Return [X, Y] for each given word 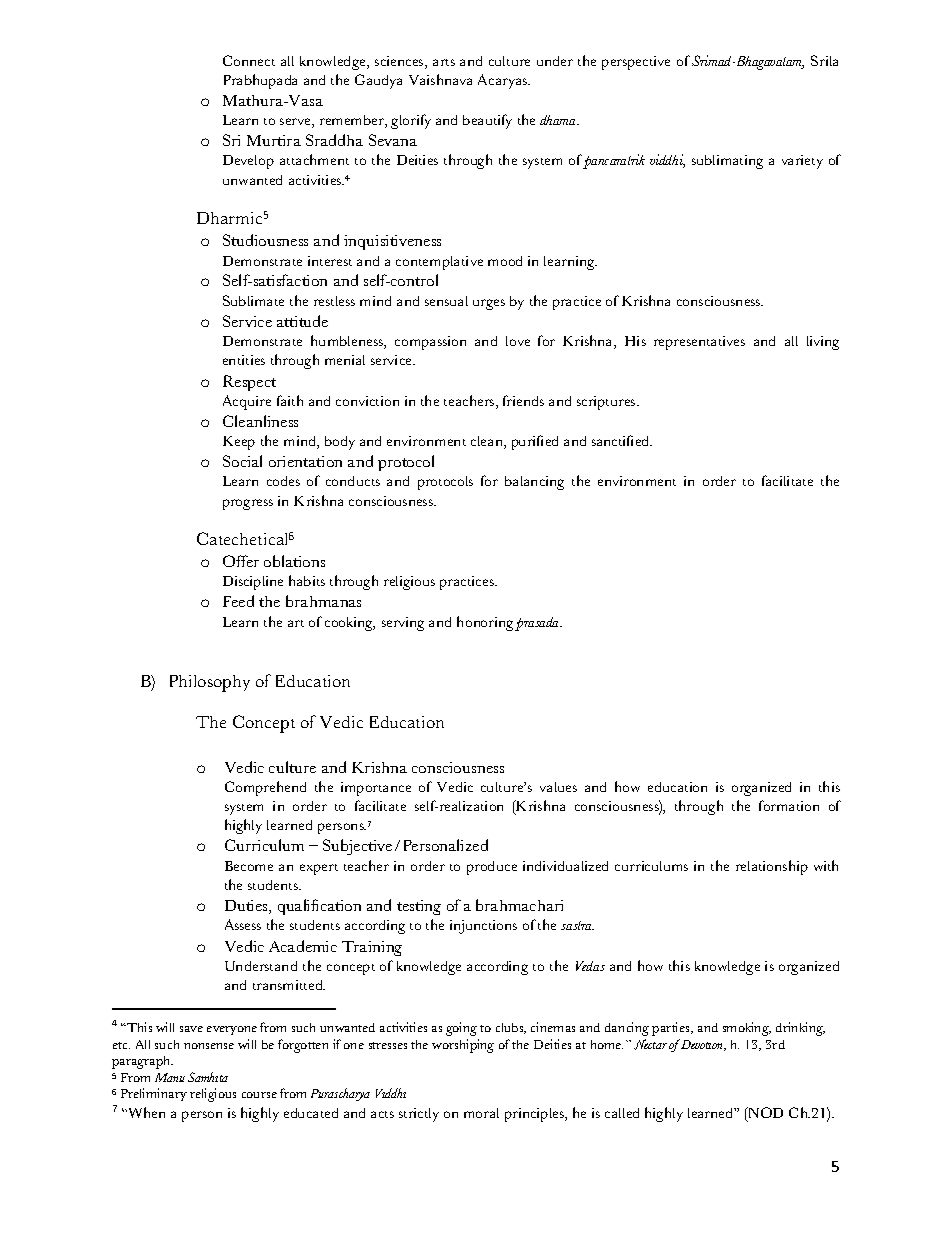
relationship [772, 867]
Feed [238, 601]
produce [492, 868]
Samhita [208, 1077]
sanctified [622, 440]
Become [249, 866]
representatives [699, 343]
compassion [430, 343]
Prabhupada [260, 81]
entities [244, 360]
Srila [824, 60]
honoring [486, 623]
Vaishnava [440, 79]
